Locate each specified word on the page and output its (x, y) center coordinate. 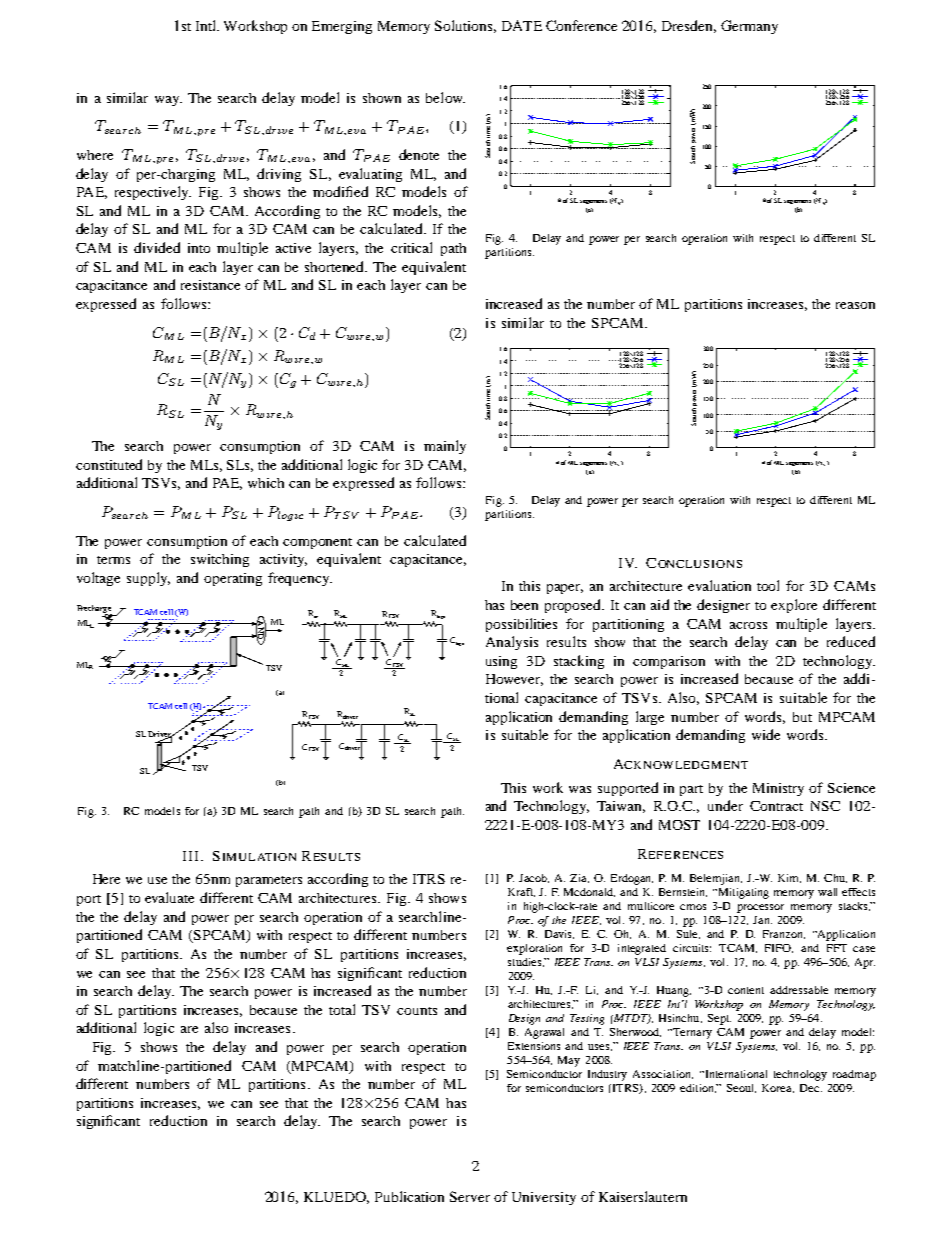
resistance (210, 285)
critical (411, 247)
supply (148, 579)
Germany (749, 27)
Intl (207, 25)
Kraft (521, 892)
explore (794, 606)
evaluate (169, 897)
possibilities (521, 625)
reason (855, 305)
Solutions (465, 26)
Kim (789, 878)
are (189, 1029)
